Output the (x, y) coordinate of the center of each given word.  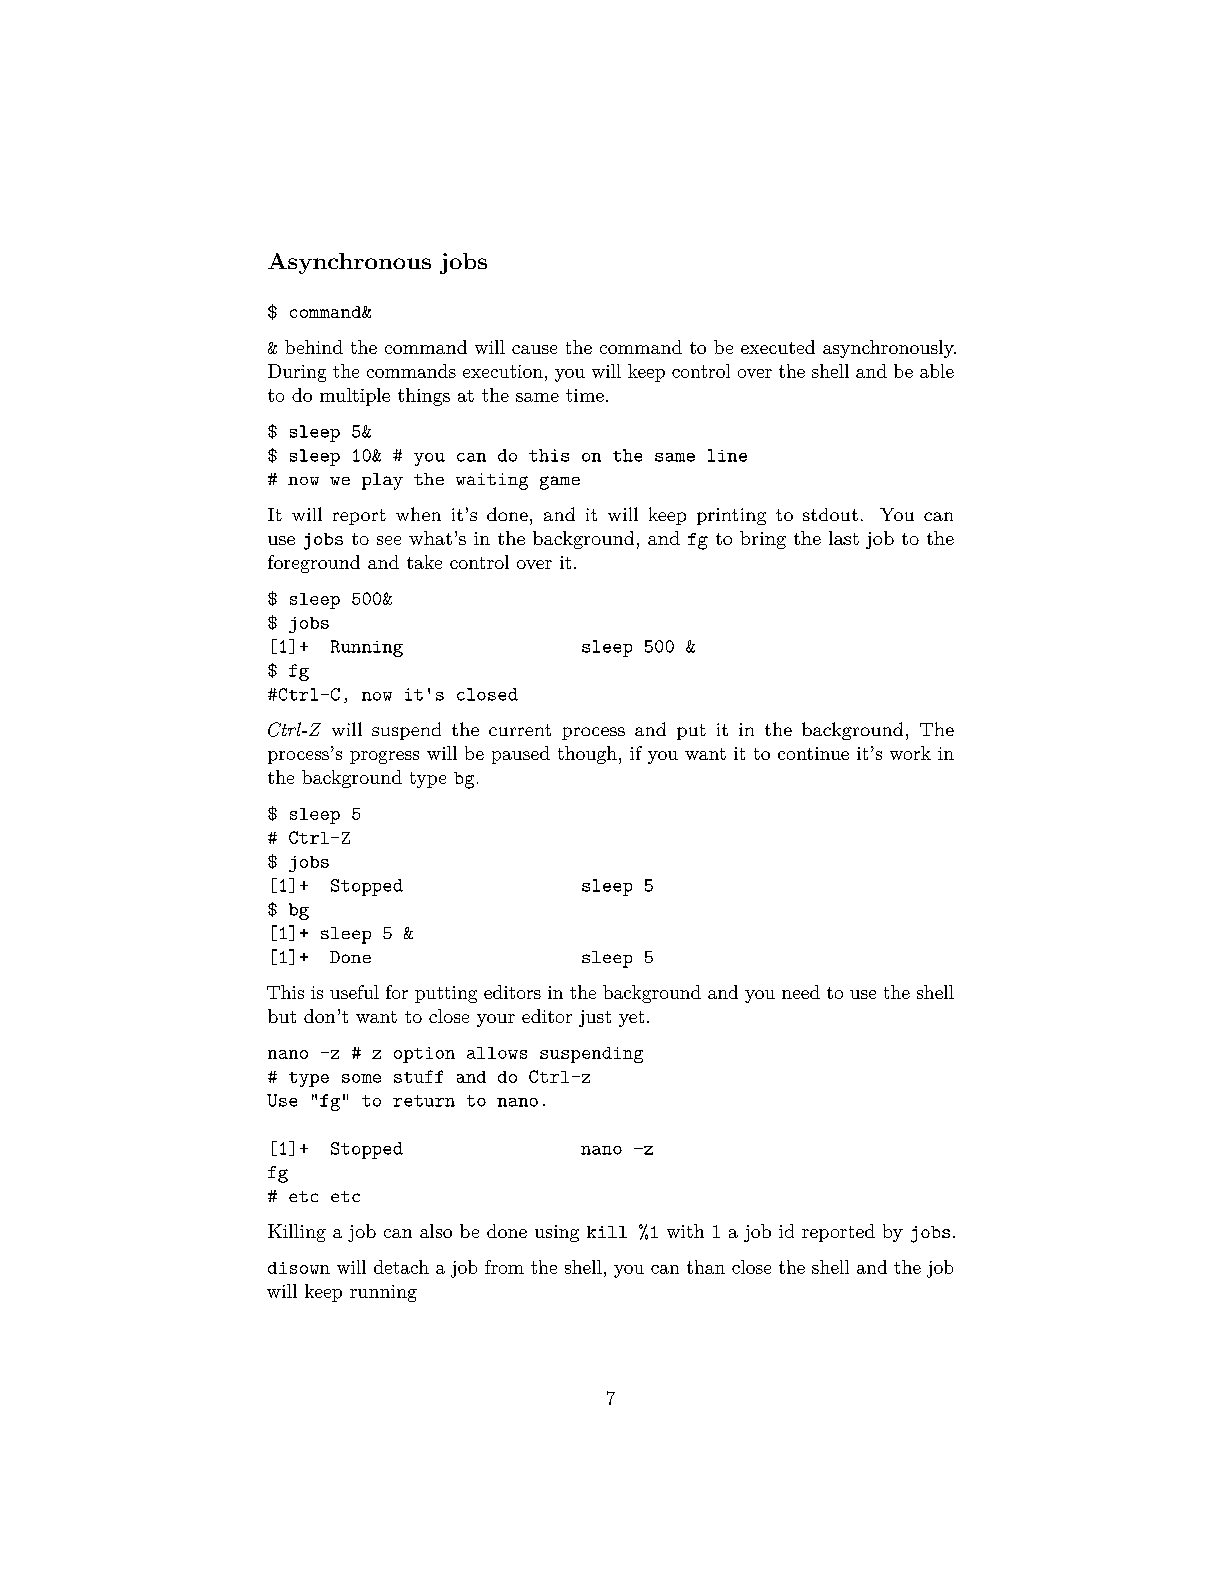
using (557, 1233)
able (937, 371)
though (587, 755)
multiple (355, 397)
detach (401, 1267)
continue (813, 753)
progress (384, 757)
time (585, 395)
